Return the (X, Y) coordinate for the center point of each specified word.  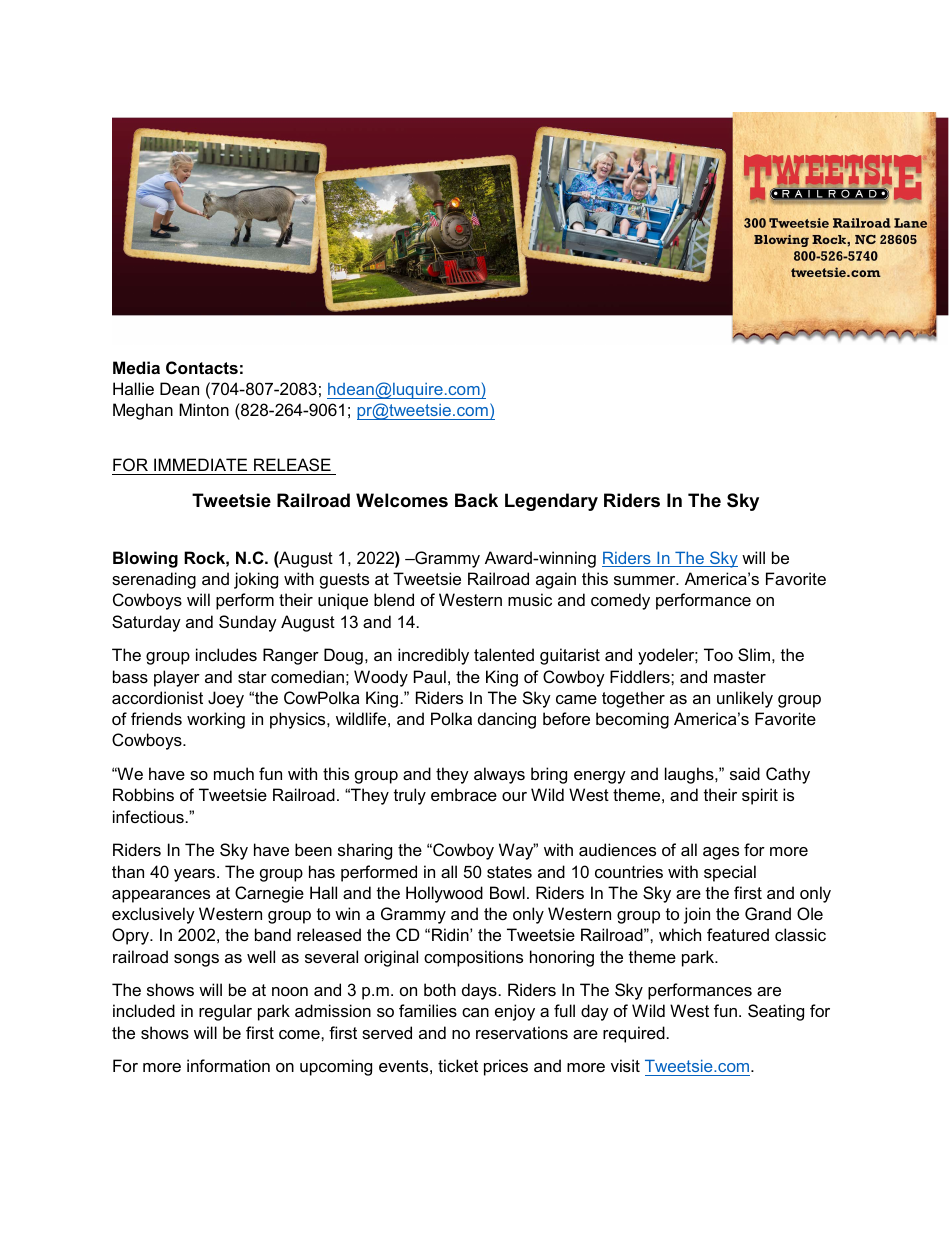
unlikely (745, 699)
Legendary (551, 502)
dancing (507, 720)
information (228, 1065)
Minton (204, 409)
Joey (226, 699)
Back (476, 500)
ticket (458, 1065)
